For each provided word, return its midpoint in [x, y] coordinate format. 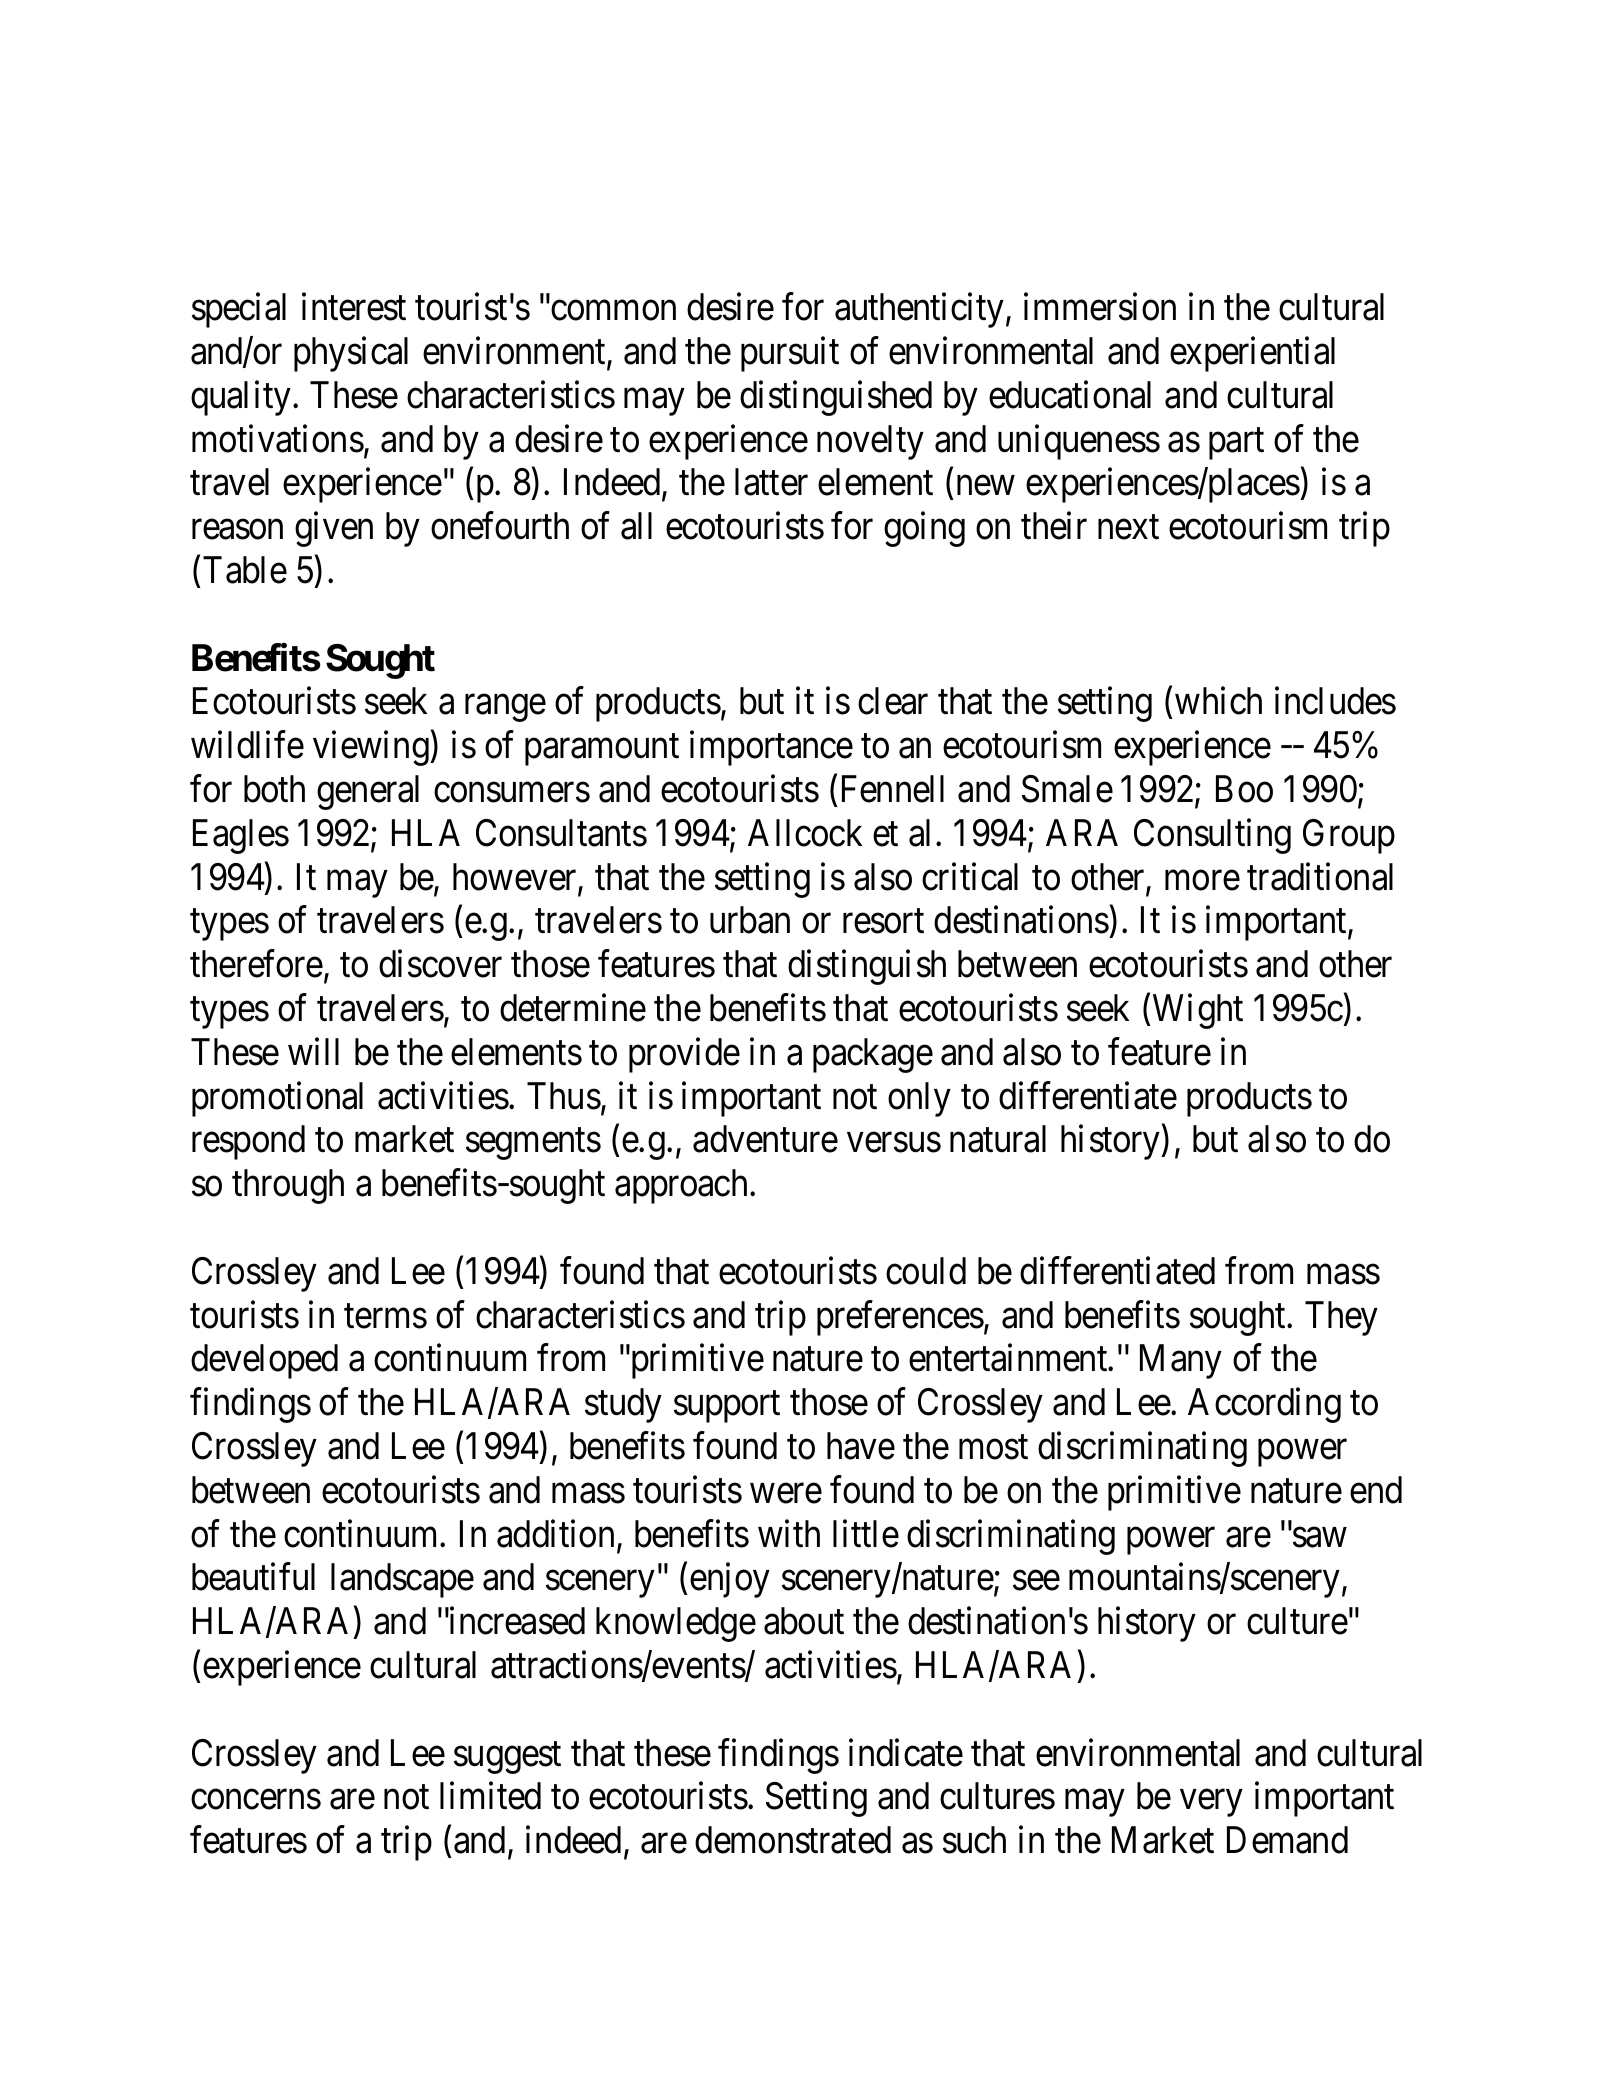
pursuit [790, 354]
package [873, 1055]
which [1218, 701]
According [1264, 1405]
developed [264, 1361]
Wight [1196, 1011]
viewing [372, 748]
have [861, 1446]
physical [351, 354]
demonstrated [793, 1840]
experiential [1252, 354]
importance [771, 748]
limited [490, 1796]
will [313, 1051]
